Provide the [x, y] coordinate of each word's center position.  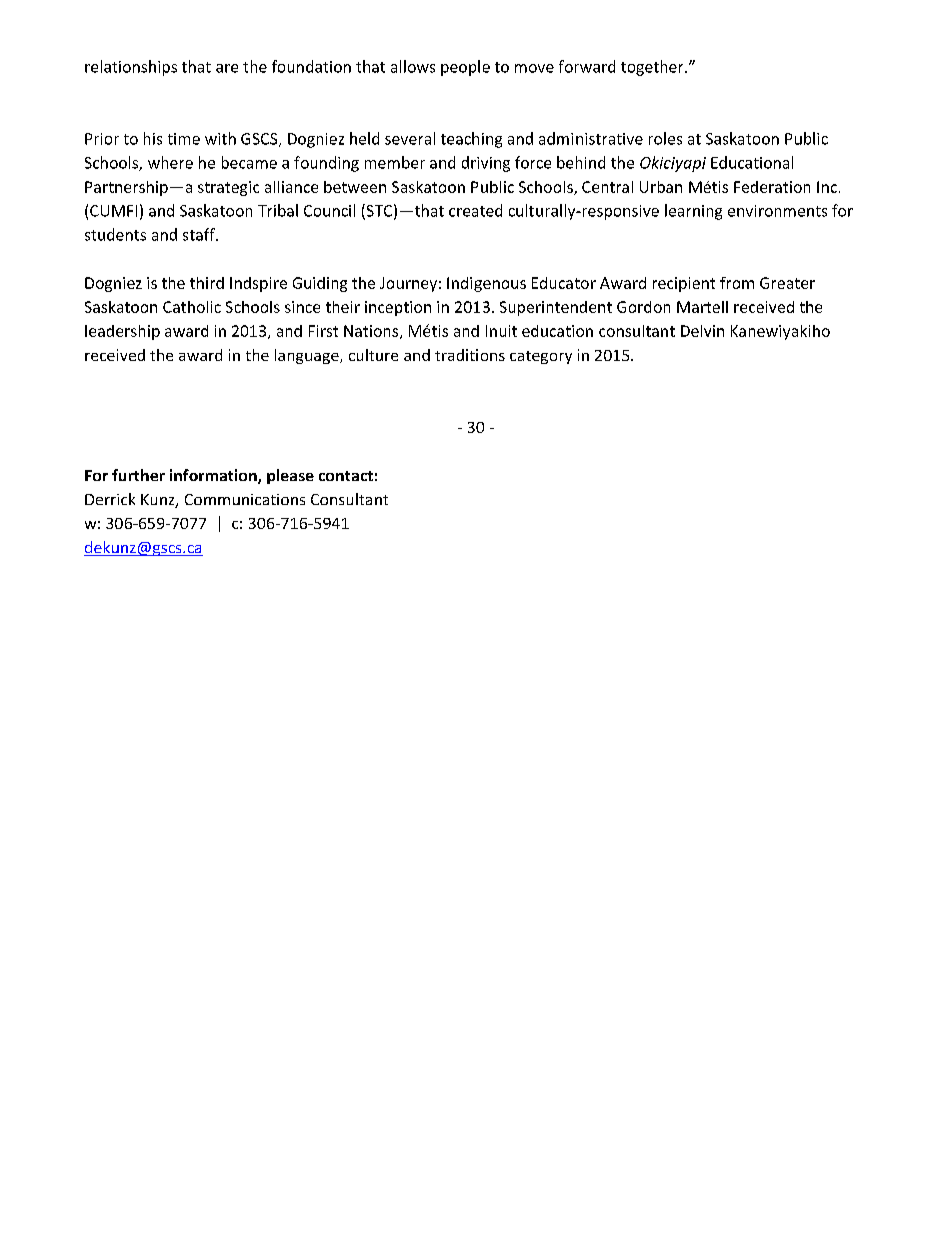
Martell [702, 307]
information [214, 476]
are [227, 68]
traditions [470, 355]
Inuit [501, 331]
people [465, 68]
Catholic [192, 307]
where [170, 162]
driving [486, 164]
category [541, 357]
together [653, 68]
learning [693, 212]
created [475, 210]
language [308, 356]
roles [665, 138]
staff [200, 234]
